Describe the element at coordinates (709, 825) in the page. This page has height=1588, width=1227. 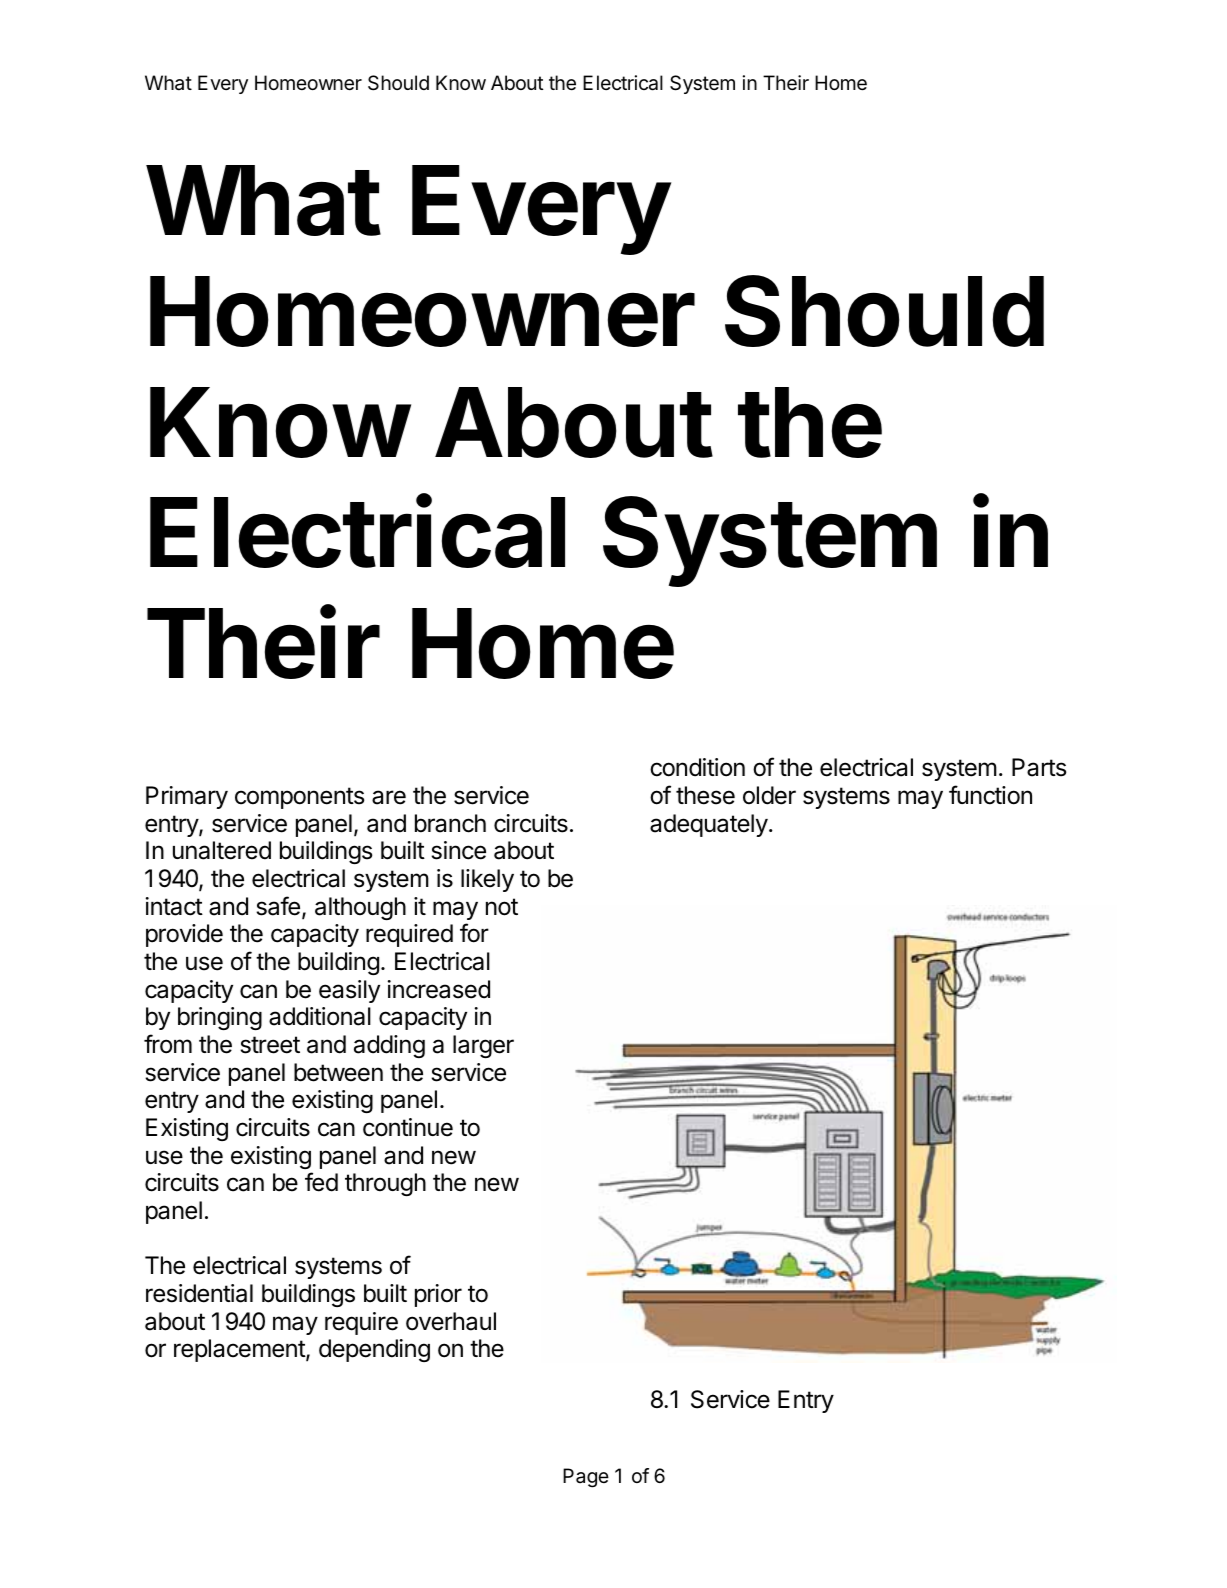
I see `adequately` at that location.
